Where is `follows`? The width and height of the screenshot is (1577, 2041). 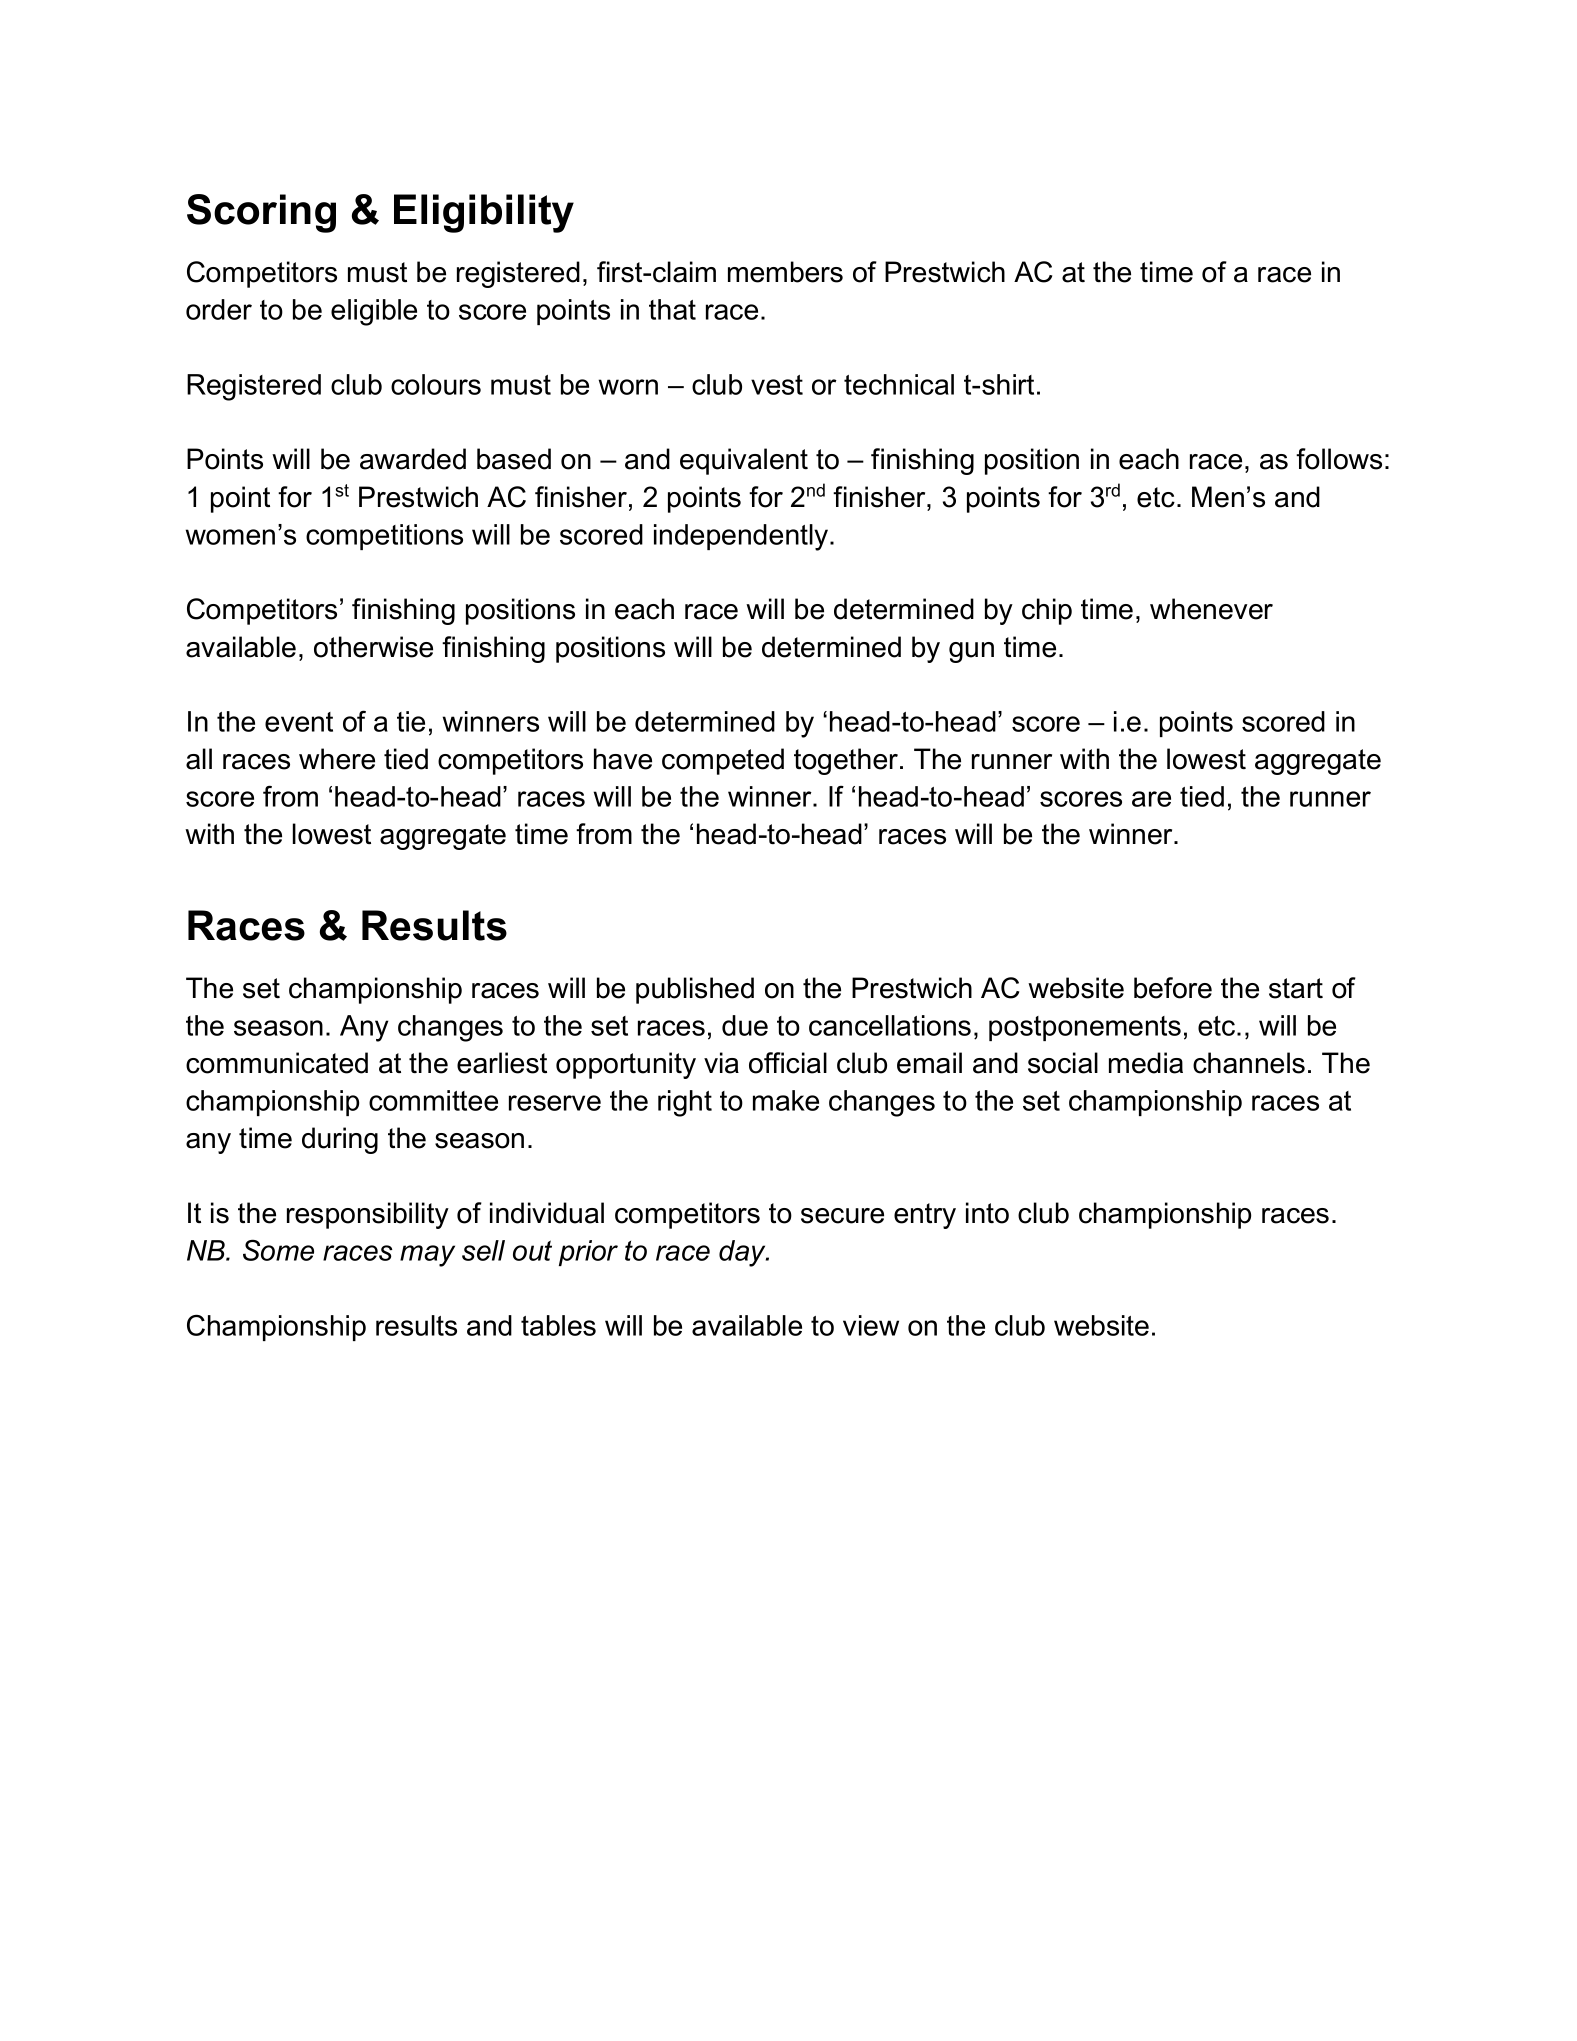
follows is located at coordinates (1339, 459).
